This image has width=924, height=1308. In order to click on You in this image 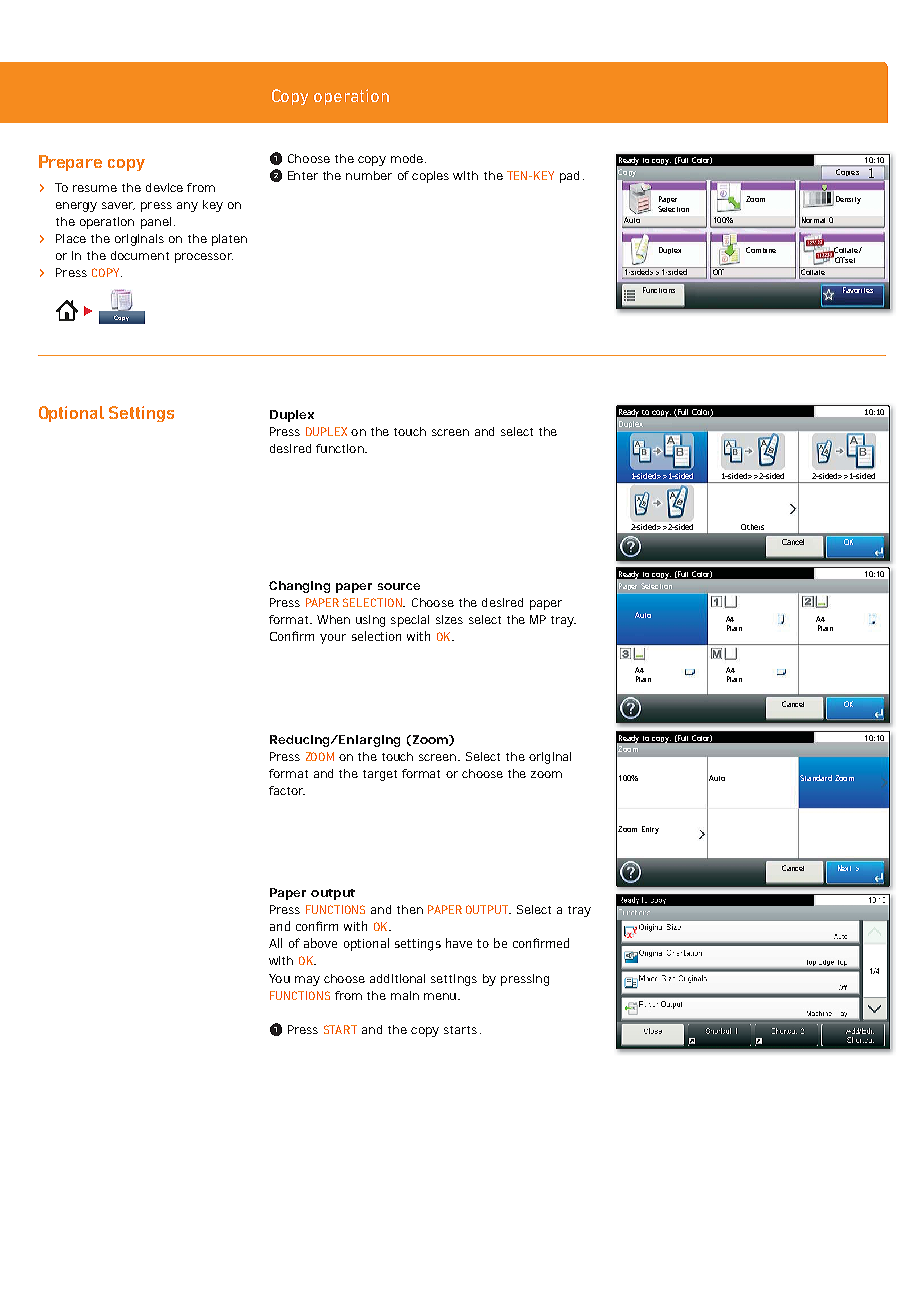, I will do `click(279, 978)`.
